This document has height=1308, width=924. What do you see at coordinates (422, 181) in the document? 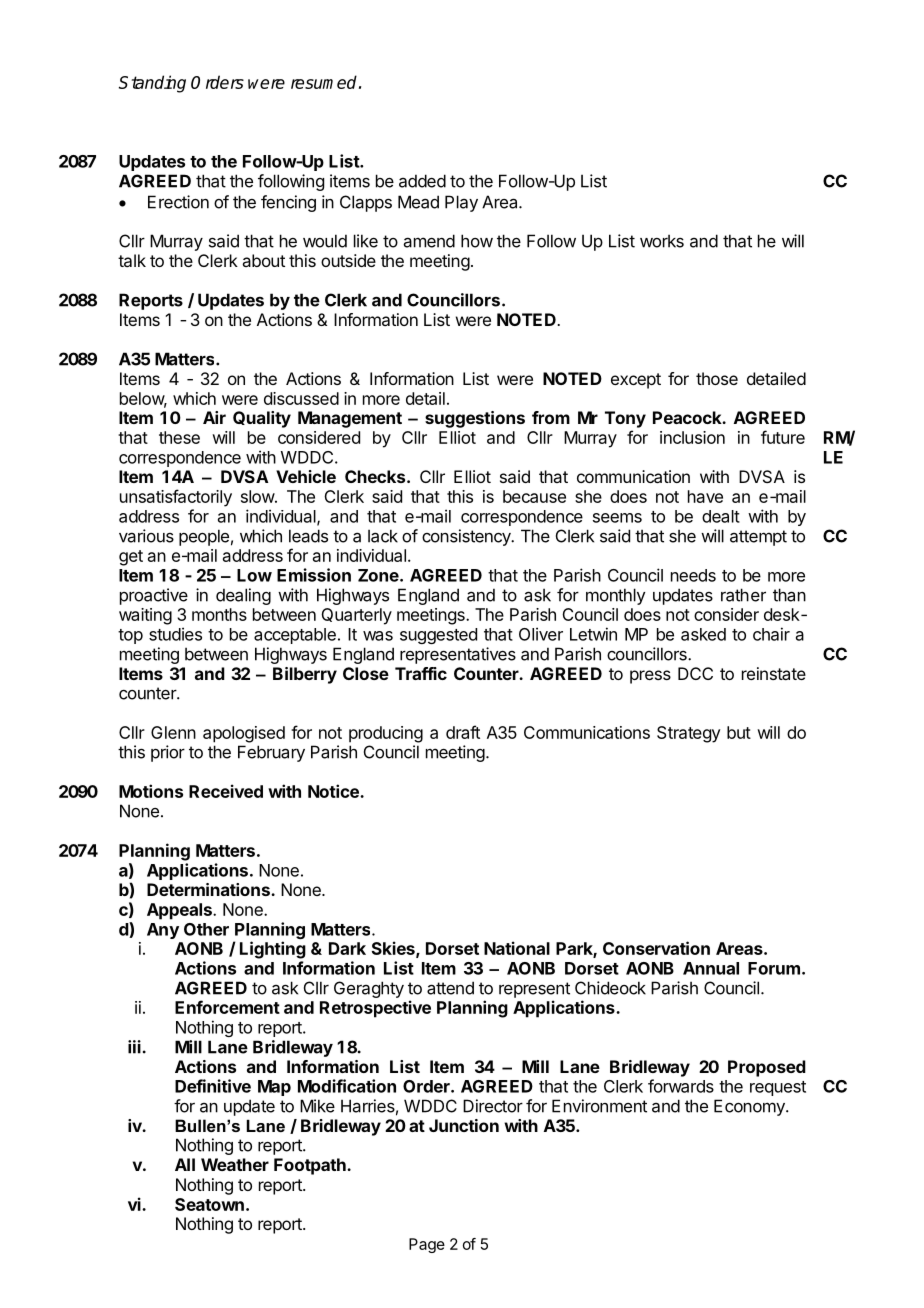
I see `added` at bounding box center [422, 181].
